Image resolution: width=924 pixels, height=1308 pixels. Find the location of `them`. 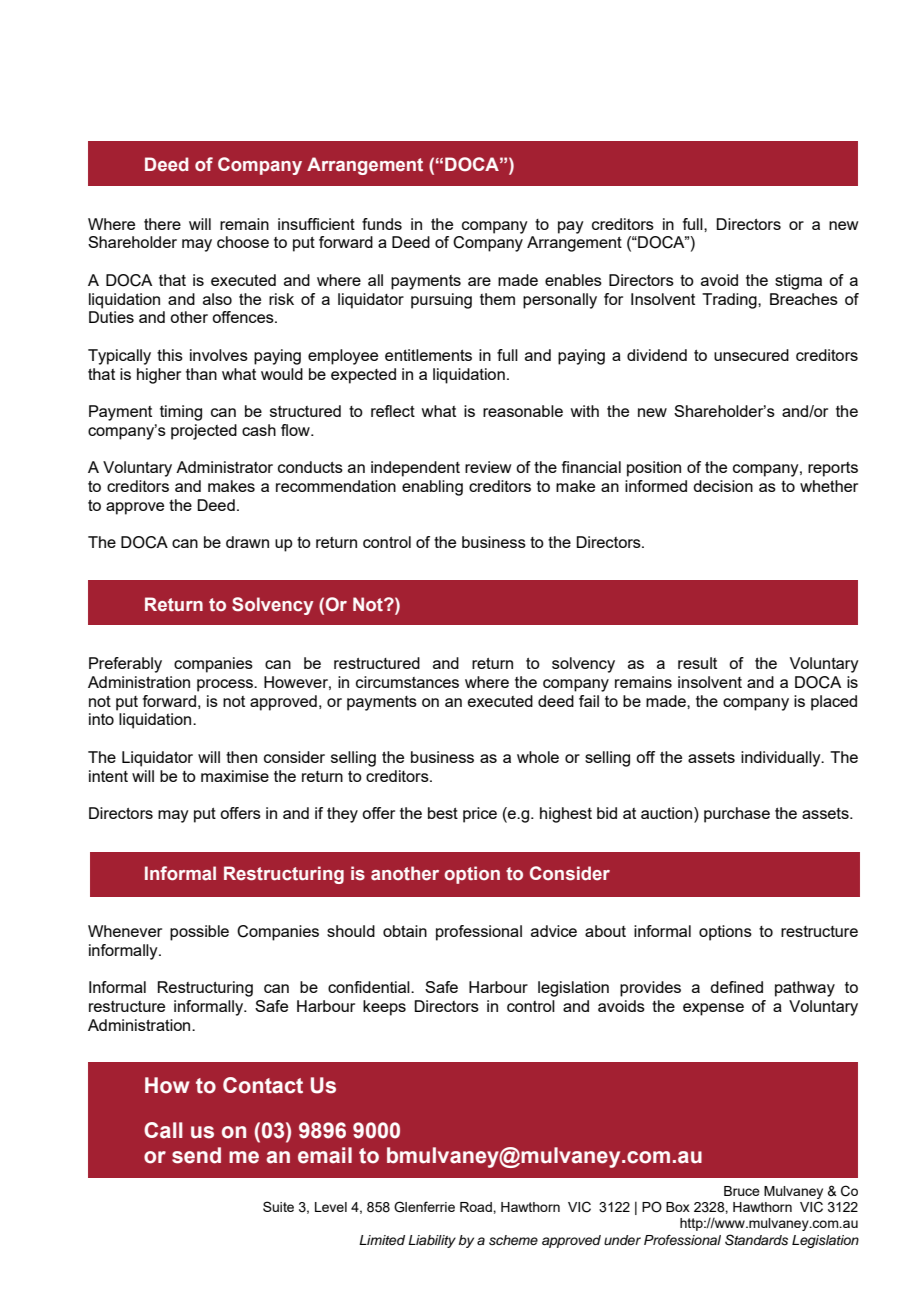

them is located at coordinates (497, 299).
